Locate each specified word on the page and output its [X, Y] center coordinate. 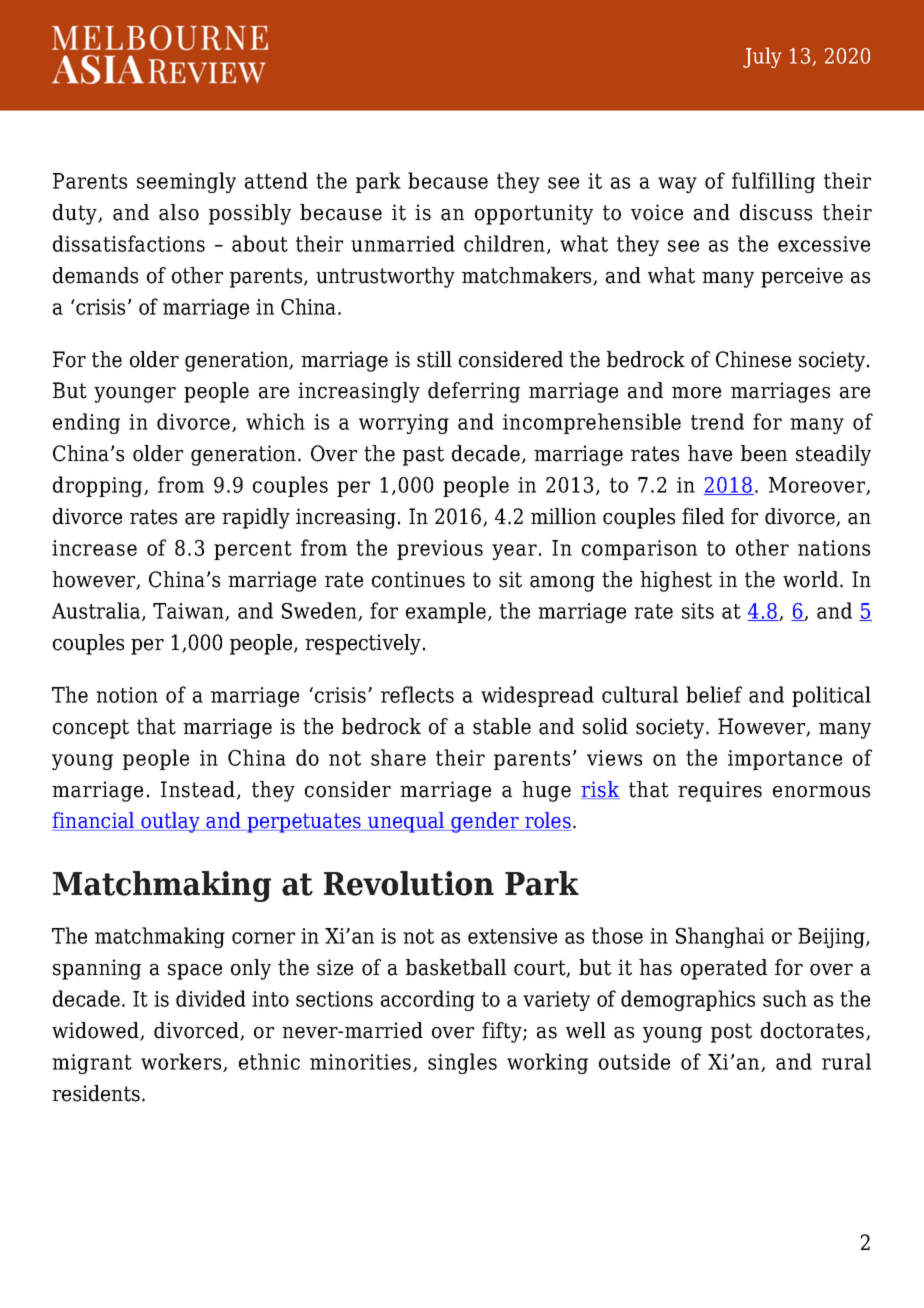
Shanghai [720, 937]
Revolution [409, 883]
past [423, 456]
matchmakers [528, 276]
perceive [802, 277]
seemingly [186, 182]
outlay [170, 822]
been [764, 453]
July [762, 57]
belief [714, 694]
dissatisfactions [129, 243]
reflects [417, 694]
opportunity [534, 214]
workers [182, 1062]
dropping [99, 486]
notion [127, 695]
